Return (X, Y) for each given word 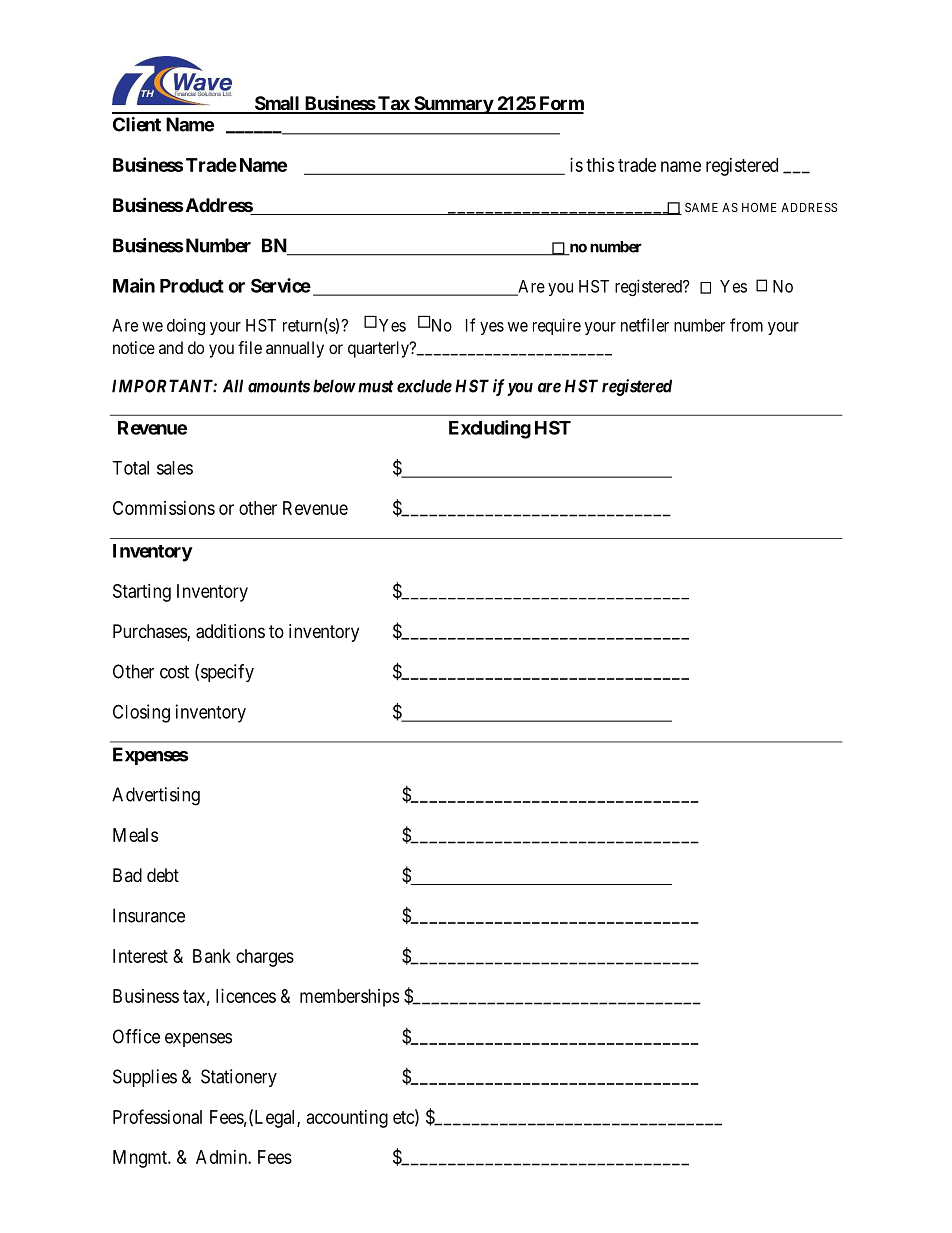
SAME (701, 207)
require (557, 326)
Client (137, 124)
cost (174, 672)
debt (163, 875)
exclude (424, 386)
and (171, 347)
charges (265, 958)
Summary (453, 105)
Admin (222, 1157)
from (746, 325)
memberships (349, 998)
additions (230, 631)
